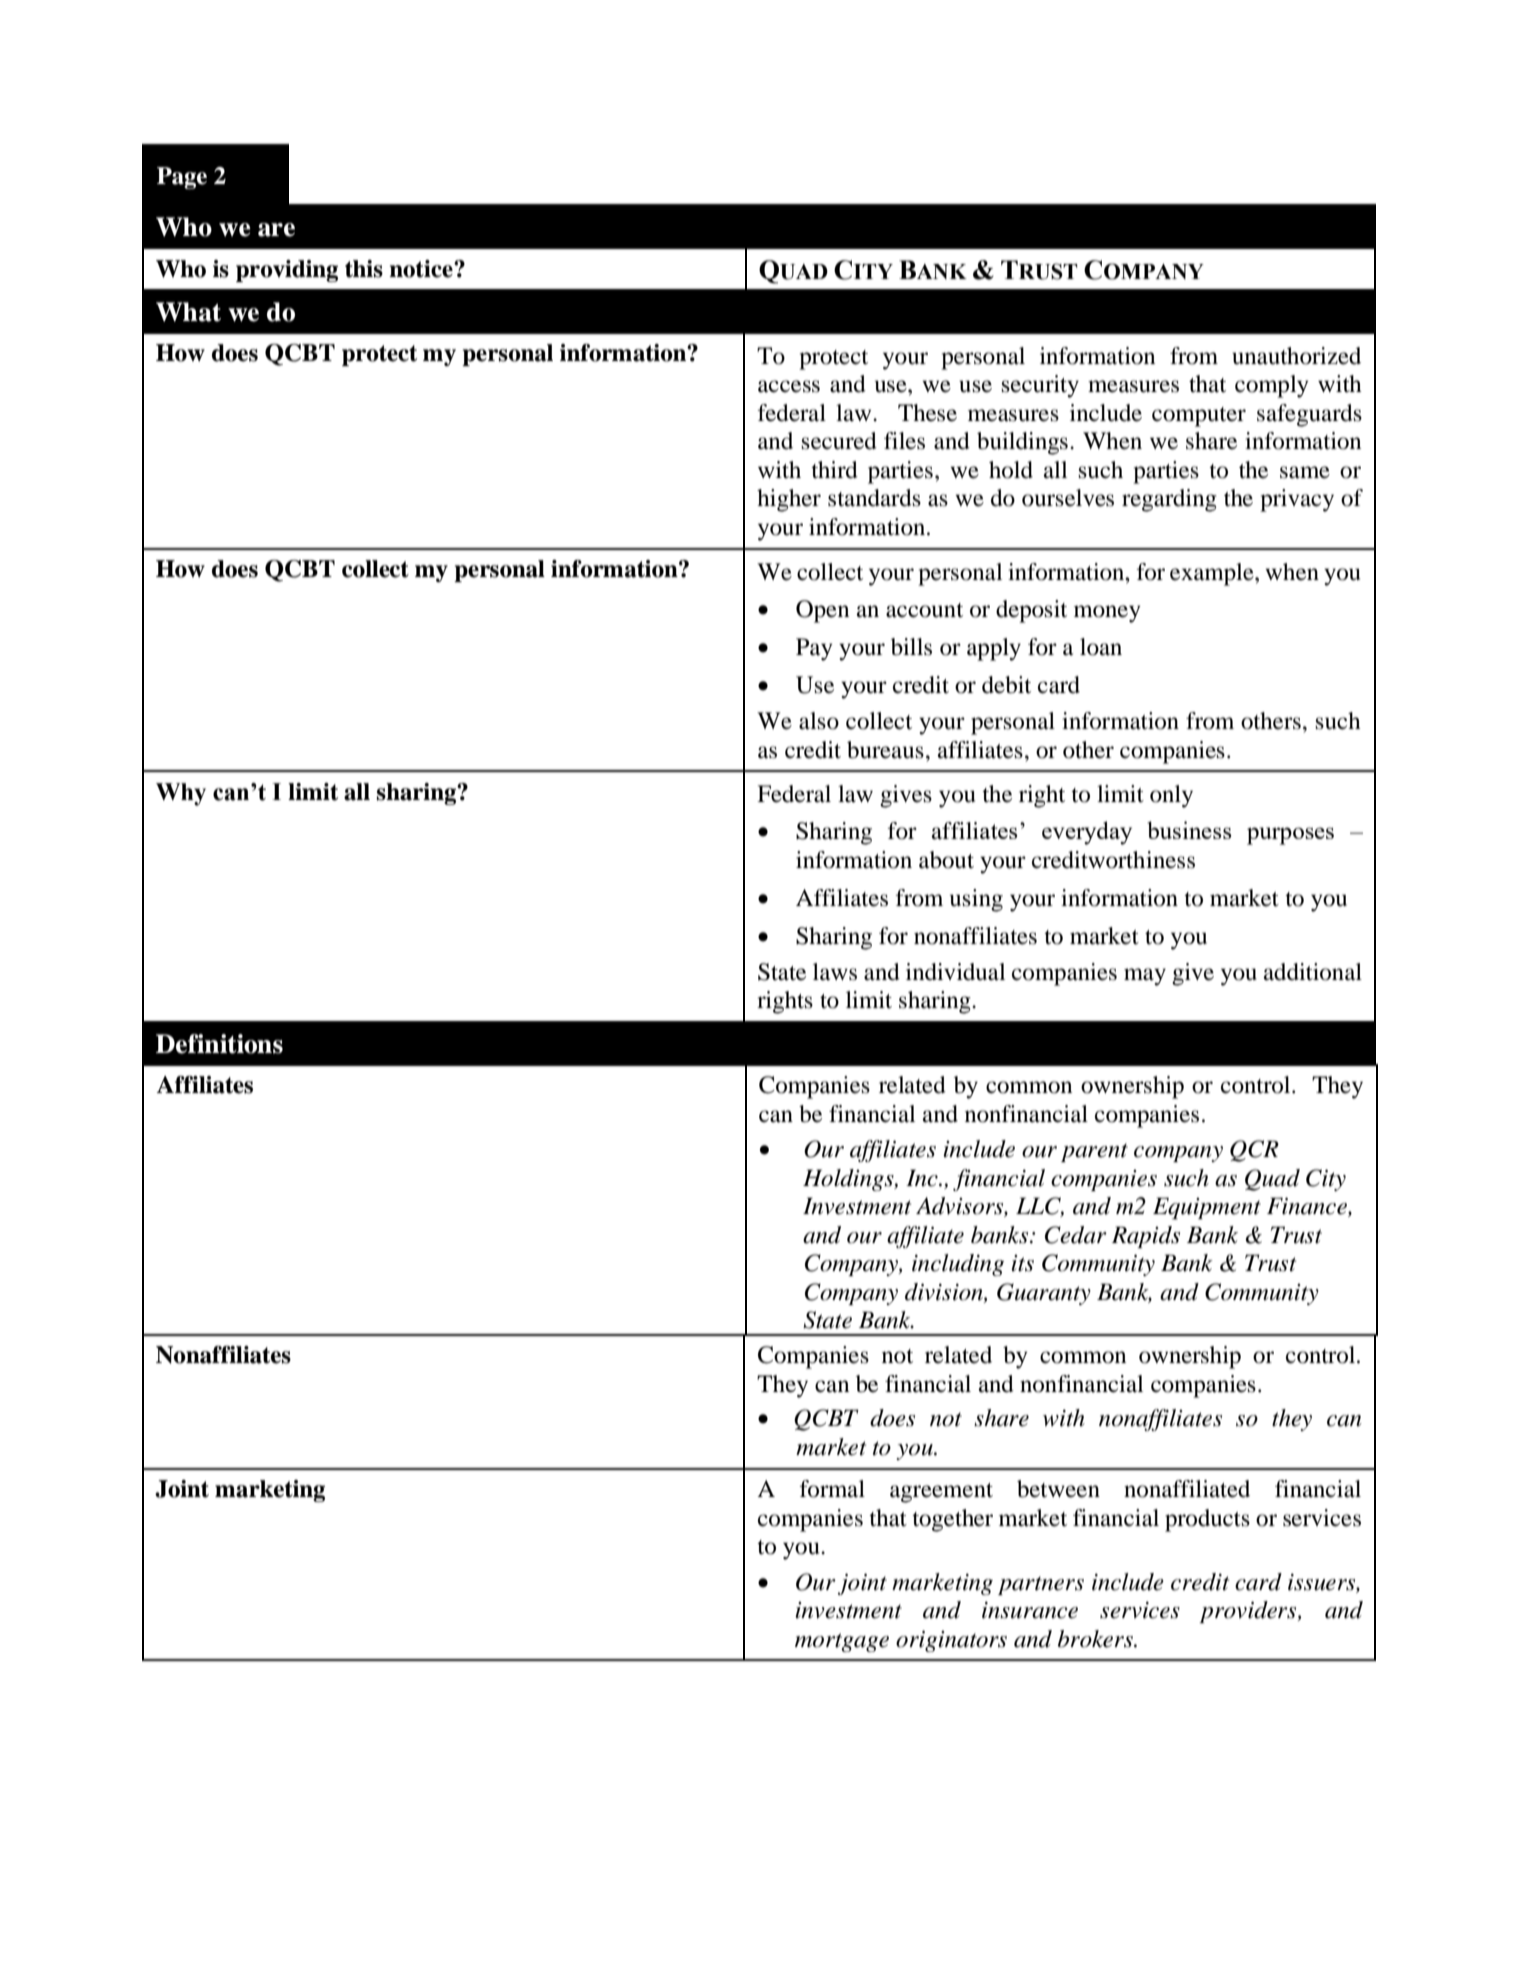  I want to click on providers, so click(1249, 1612).
